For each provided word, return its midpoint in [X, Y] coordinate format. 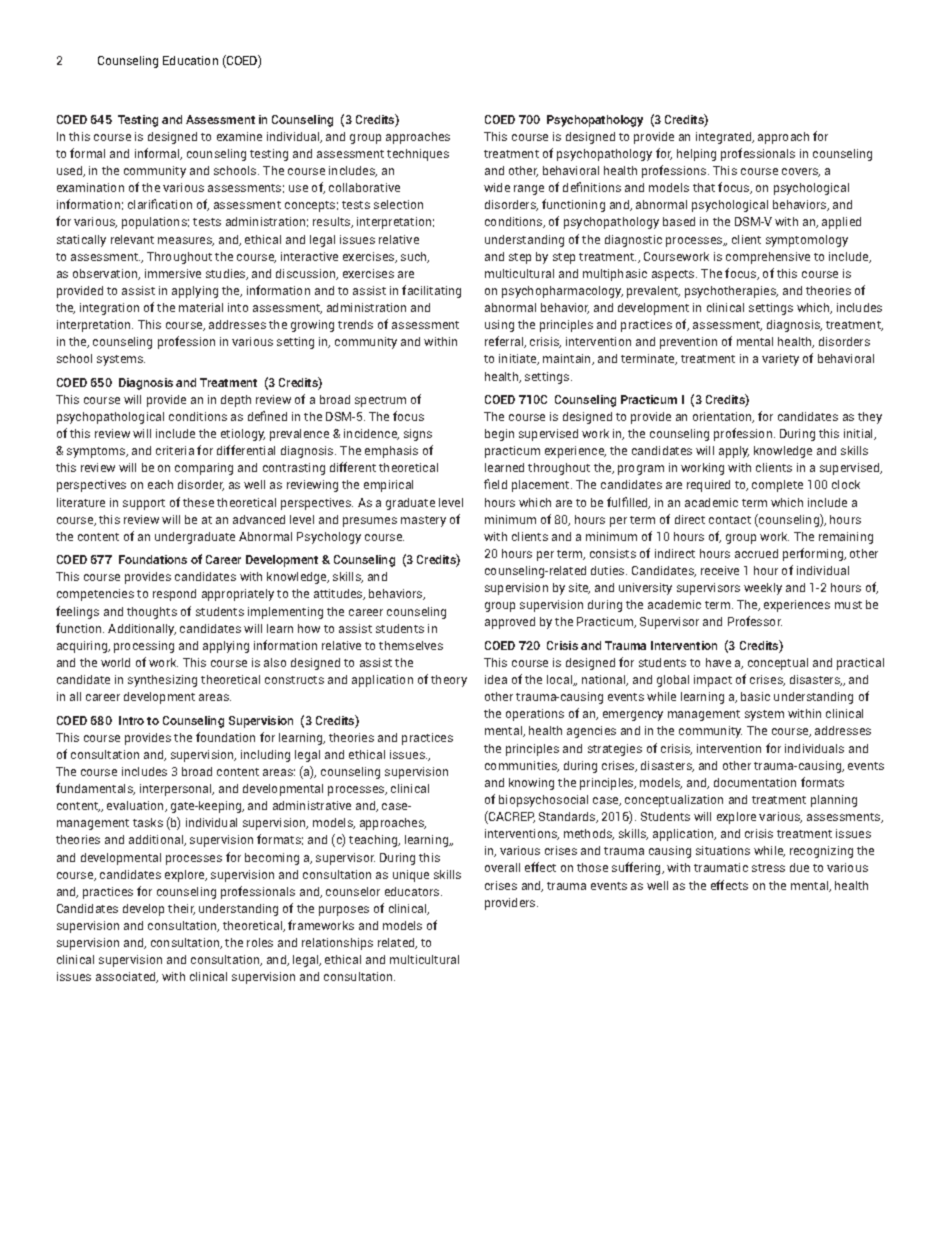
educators [413, 891]
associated [127, 977]
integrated [725, 138]
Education [190, 60]
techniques [418, 155]
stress [768, 868]
